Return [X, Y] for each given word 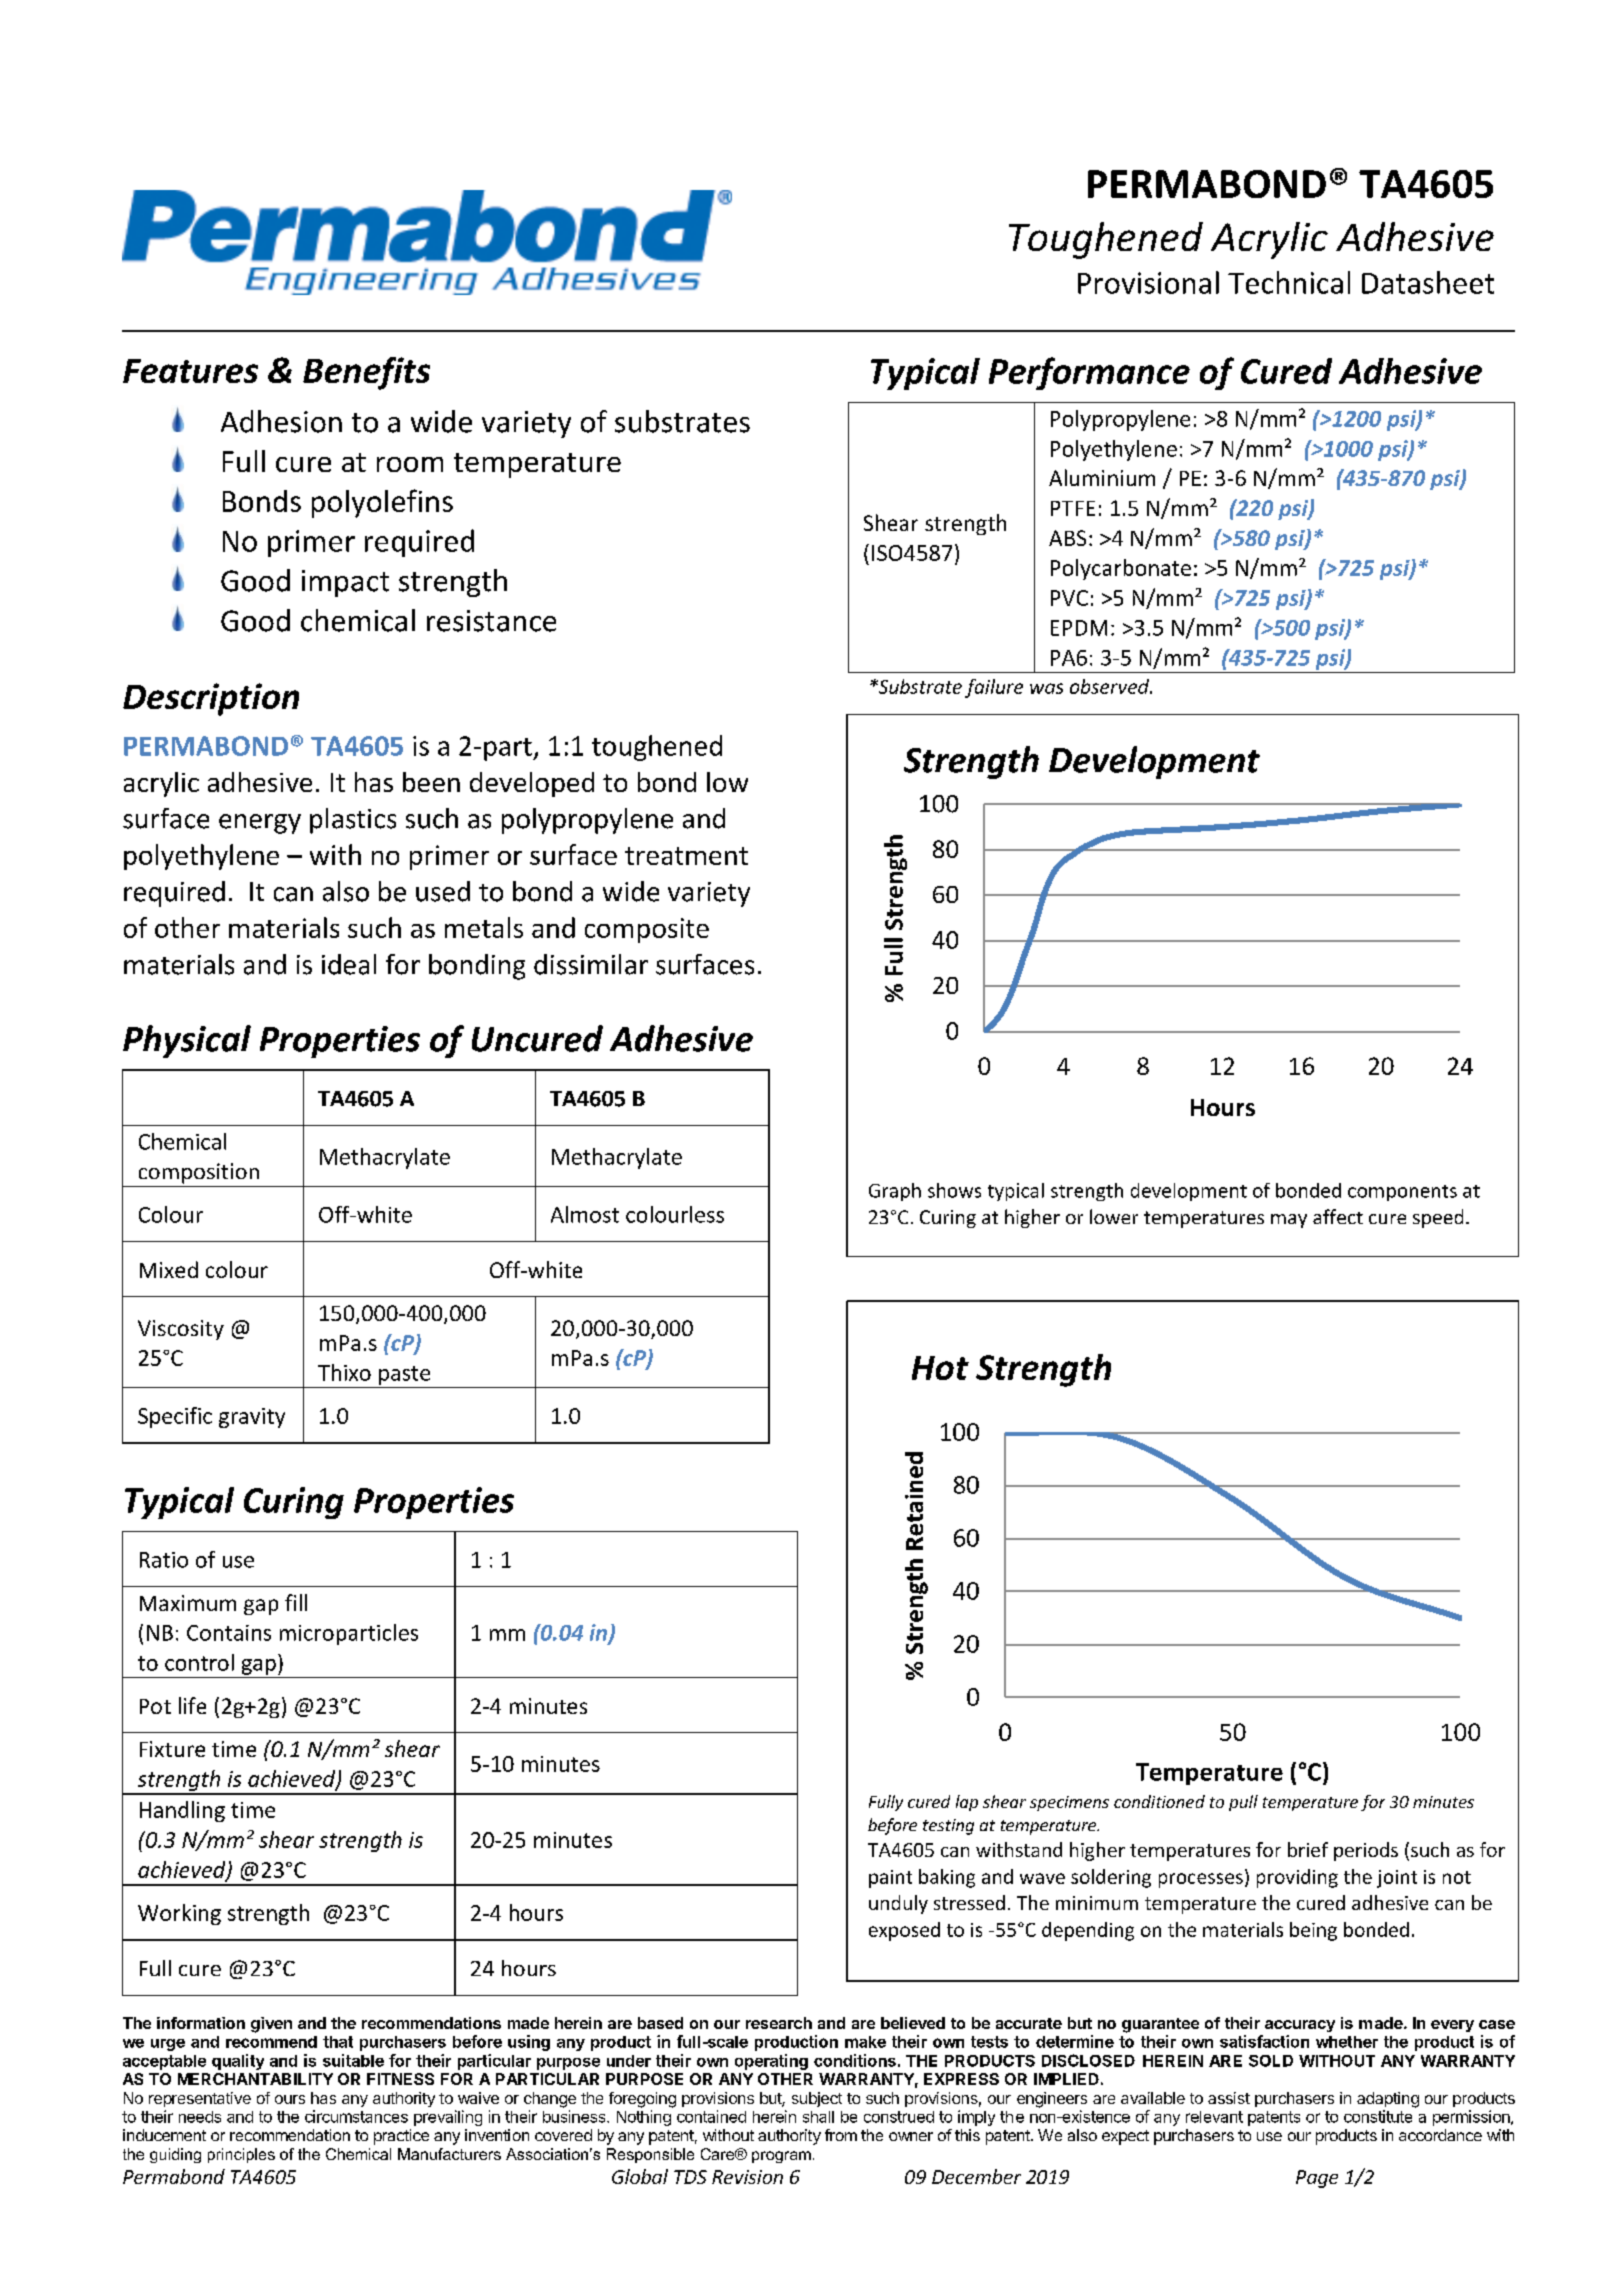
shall [818, 2117]
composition [199, 1173]
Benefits [366, 373]
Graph [895, 1192]
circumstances [356, 2116]
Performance [1089, 373]
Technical [1289, 282]
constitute [1378, 2116]
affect [1338, 1216]
